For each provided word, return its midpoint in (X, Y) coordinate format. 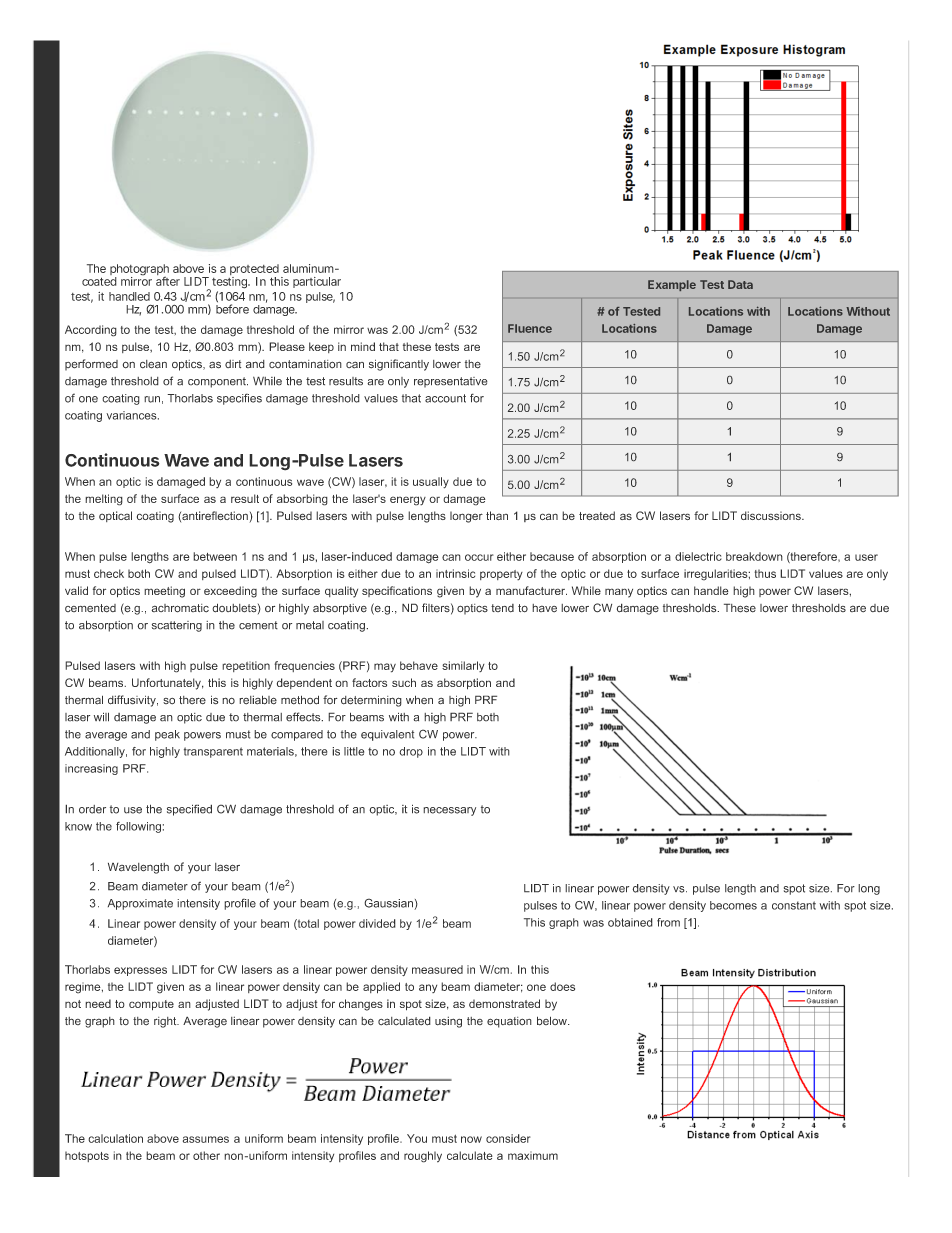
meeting (164, 592)
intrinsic (455, 573)
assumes (206, 1139)
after (168, 281)
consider (508, 1138)
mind (363, 346)
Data (740, 284)
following (138, 827)
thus (765, 573)
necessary (449, 811)
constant (794, 905)
